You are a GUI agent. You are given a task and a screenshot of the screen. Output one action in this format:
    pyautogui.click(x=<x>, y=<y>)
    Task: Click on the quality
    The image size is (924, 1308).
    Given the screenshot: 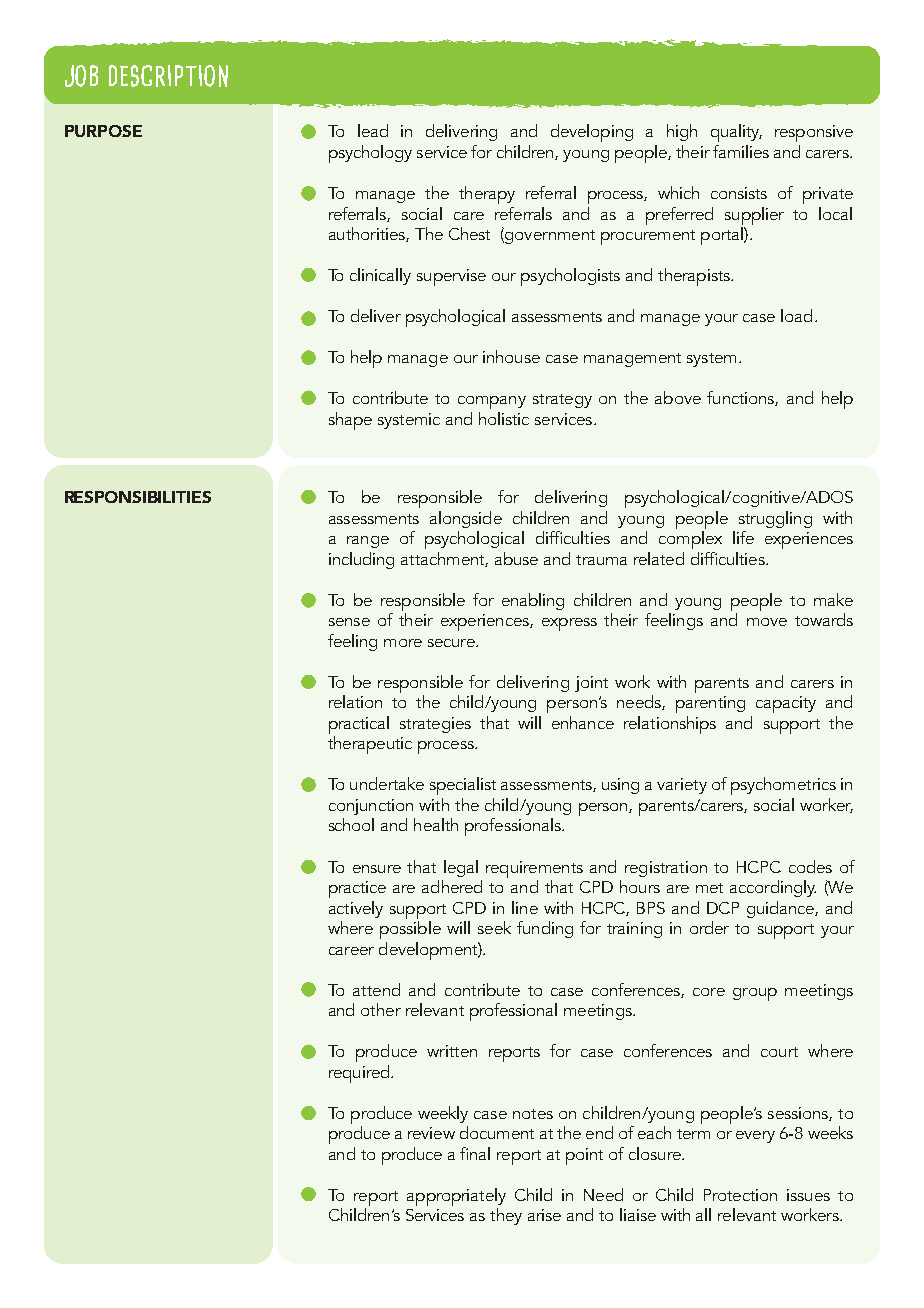 What is the action you would take?
    pyautogui.click(x=736, y=133)
